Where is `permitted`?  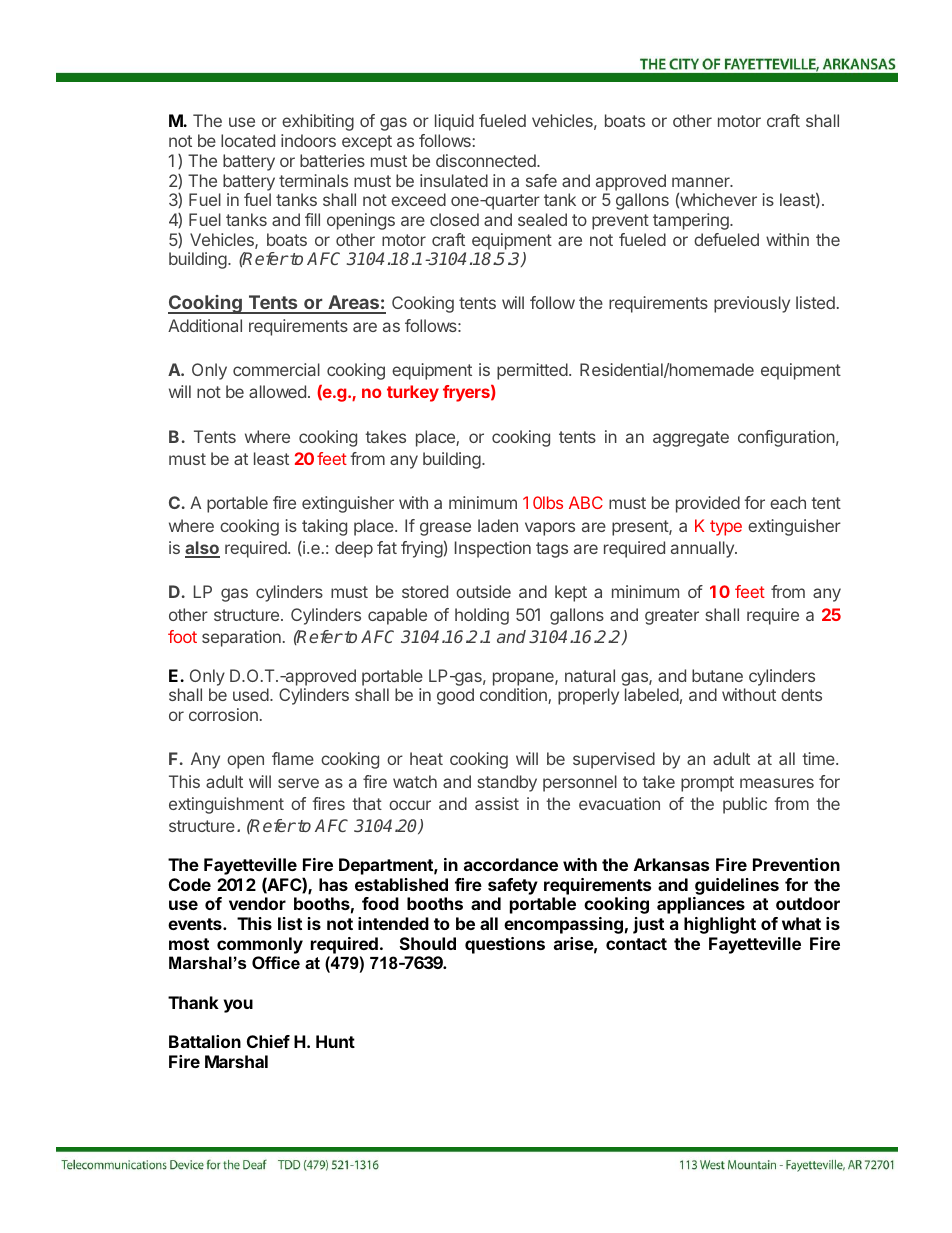 permitted is located at coordinates (532, 371).
